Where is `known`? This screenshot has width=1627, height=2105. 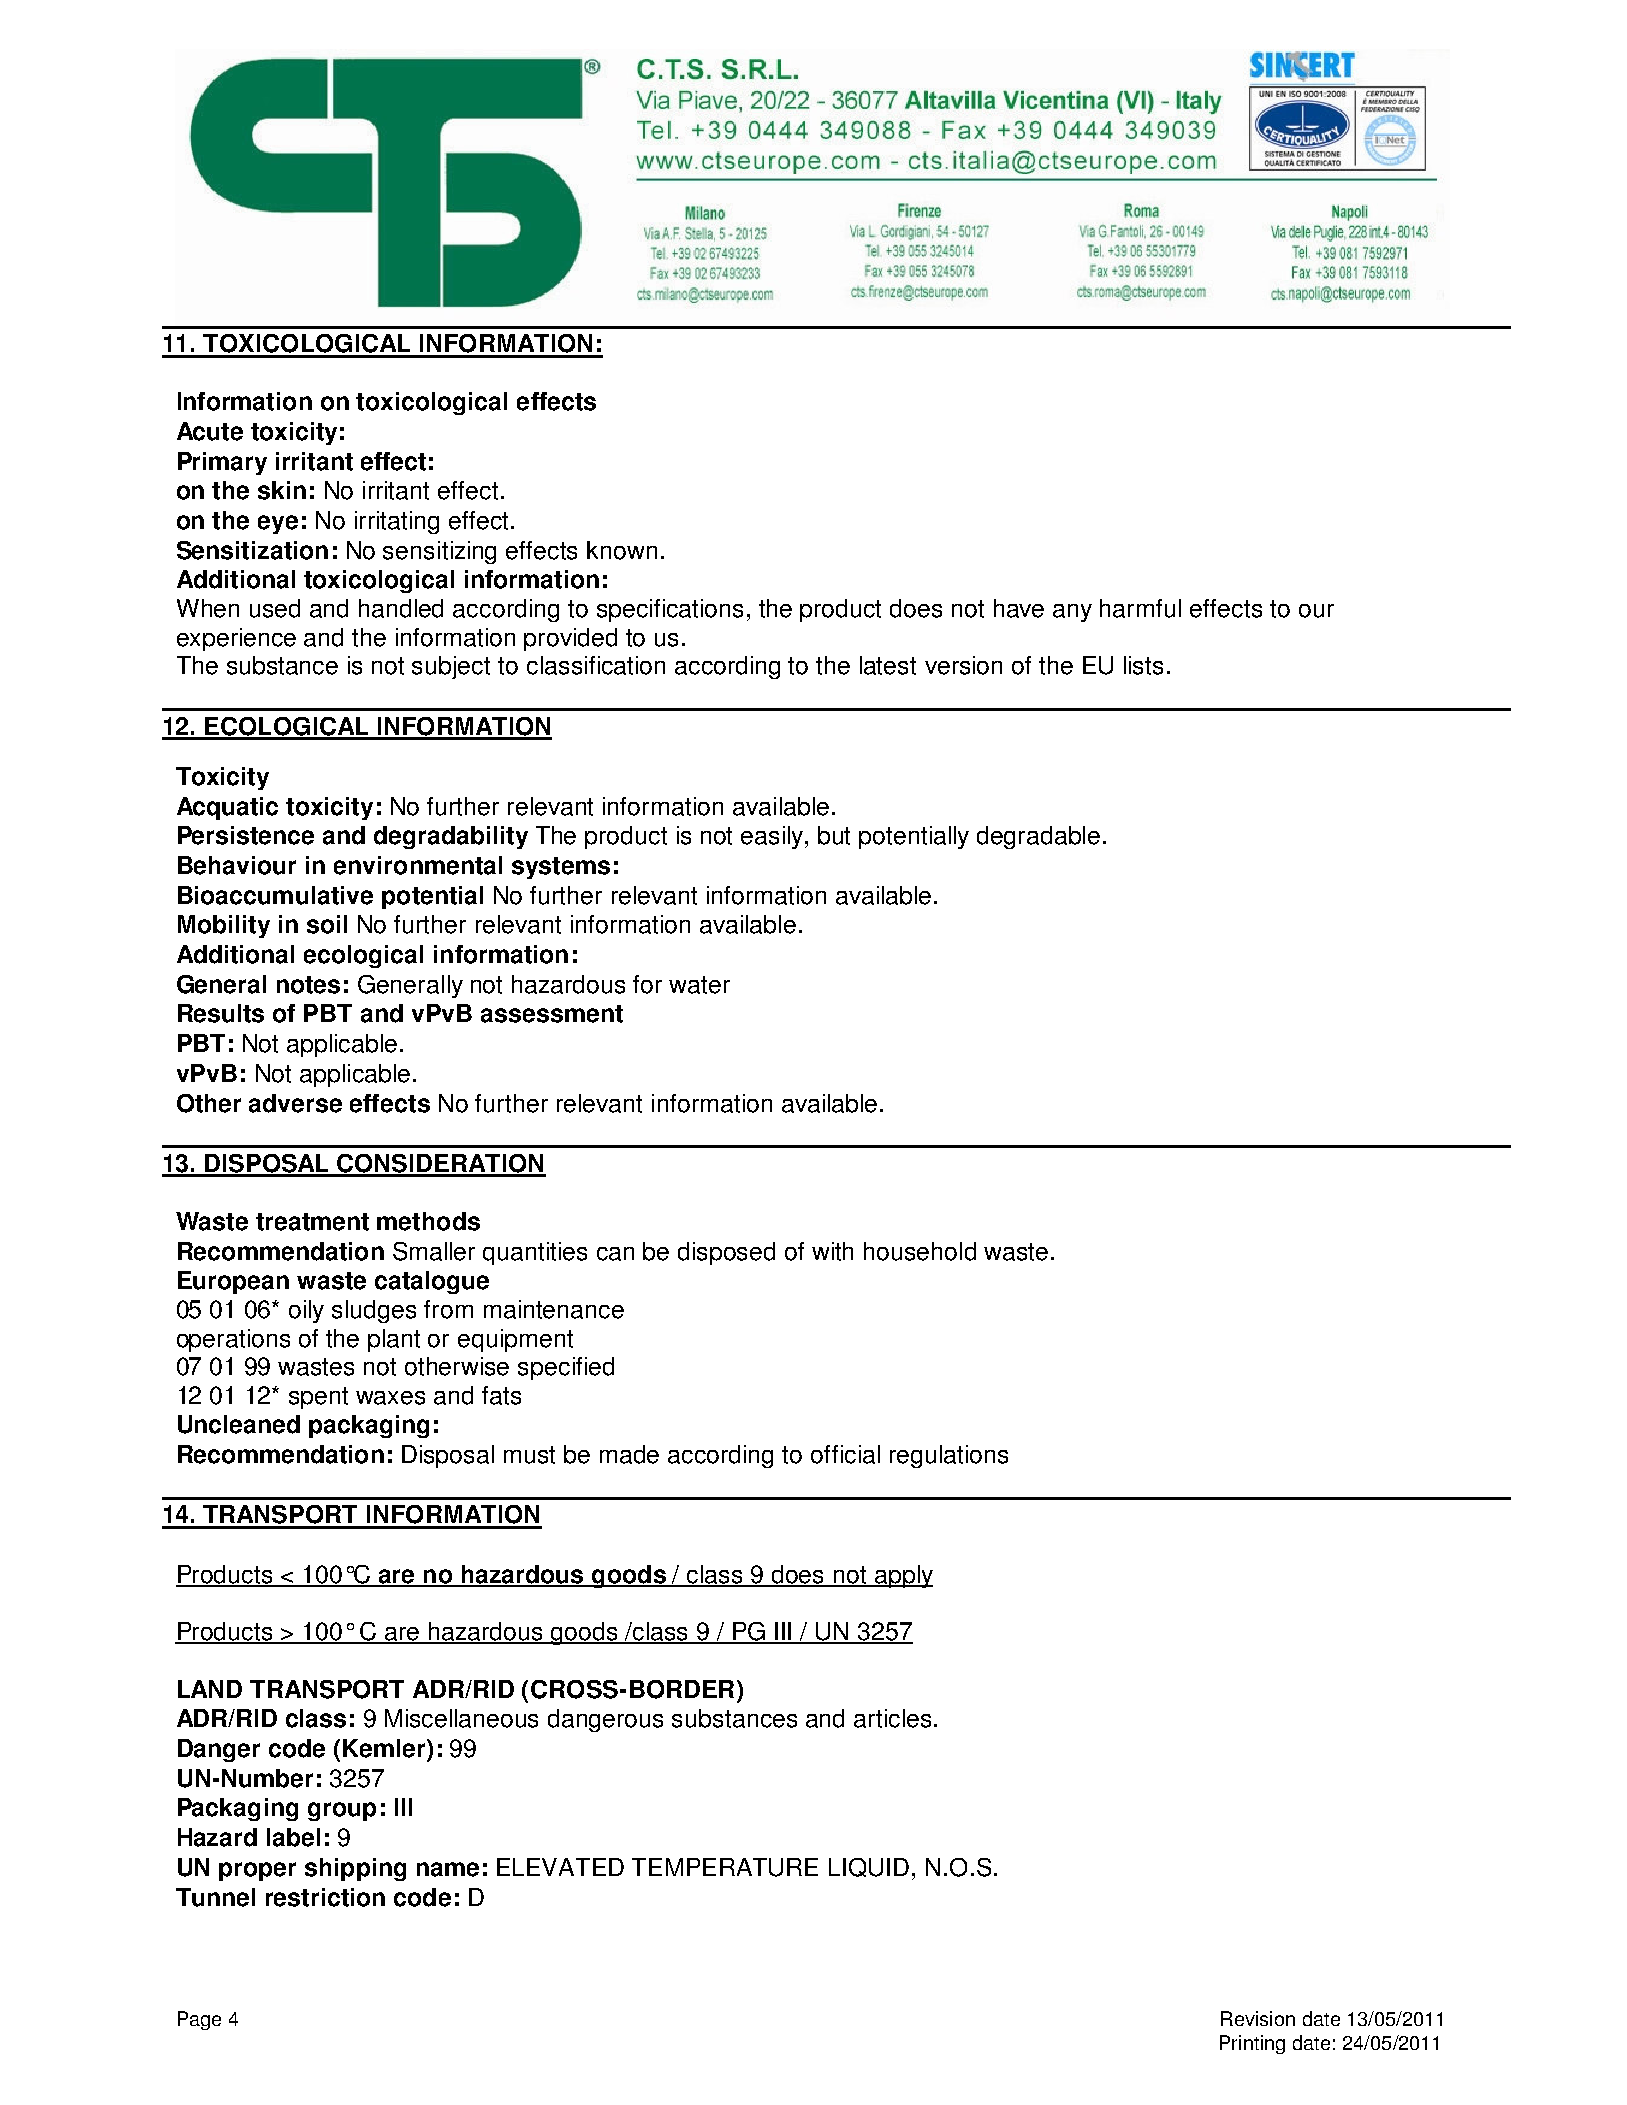 known is located at coordinates (622, 550).
